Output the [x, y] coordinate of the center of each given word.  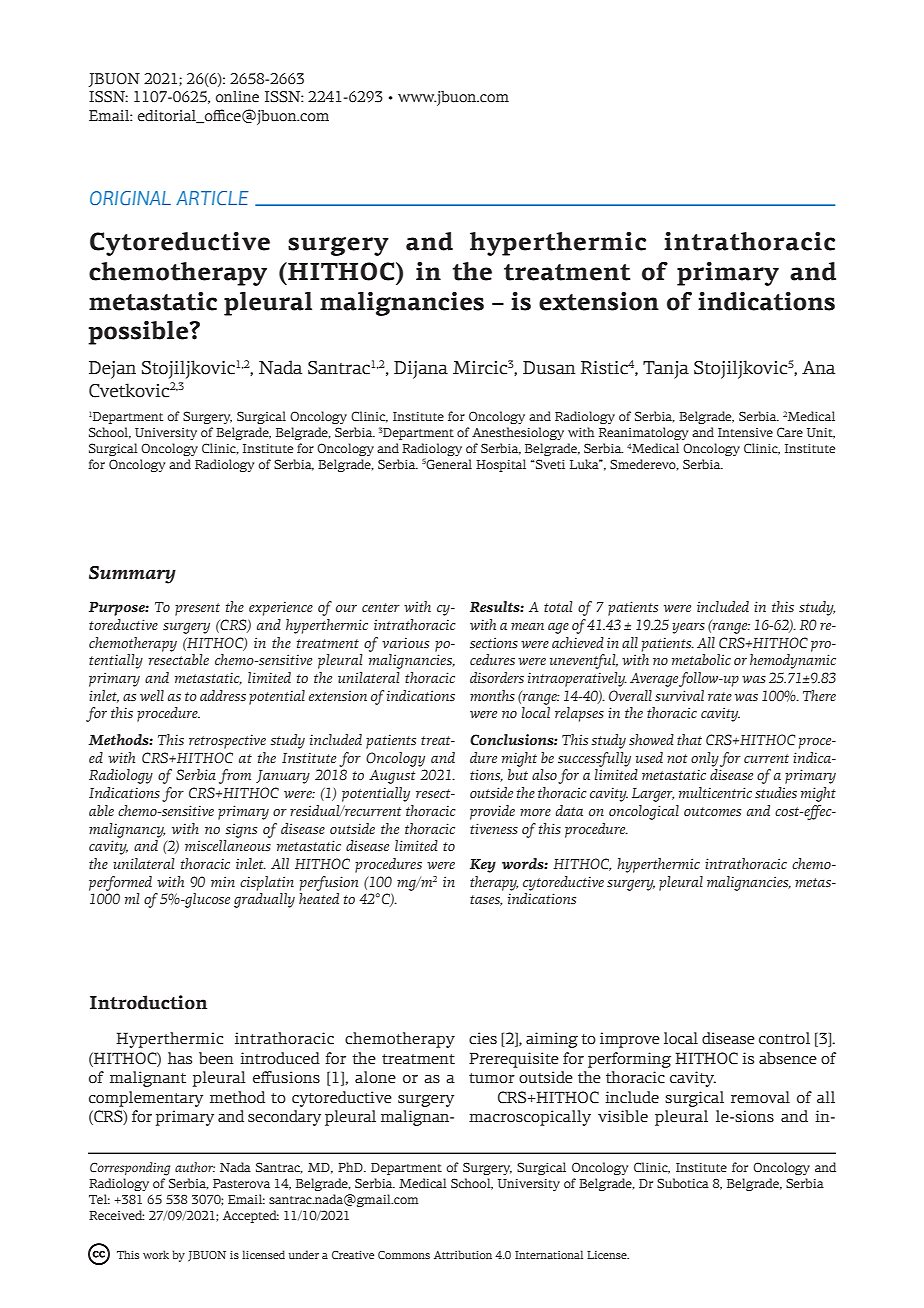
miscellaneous [228, 846]
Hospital [501, 465]
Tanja [666, 370]
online [237, 97]
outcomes [712, 812]
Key [483, 866]
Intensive [745, 432]
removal [760, 1097]
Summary [132, 575]
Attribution [463, 1254]
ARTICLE [212, 198]
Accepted [251, 1216]
